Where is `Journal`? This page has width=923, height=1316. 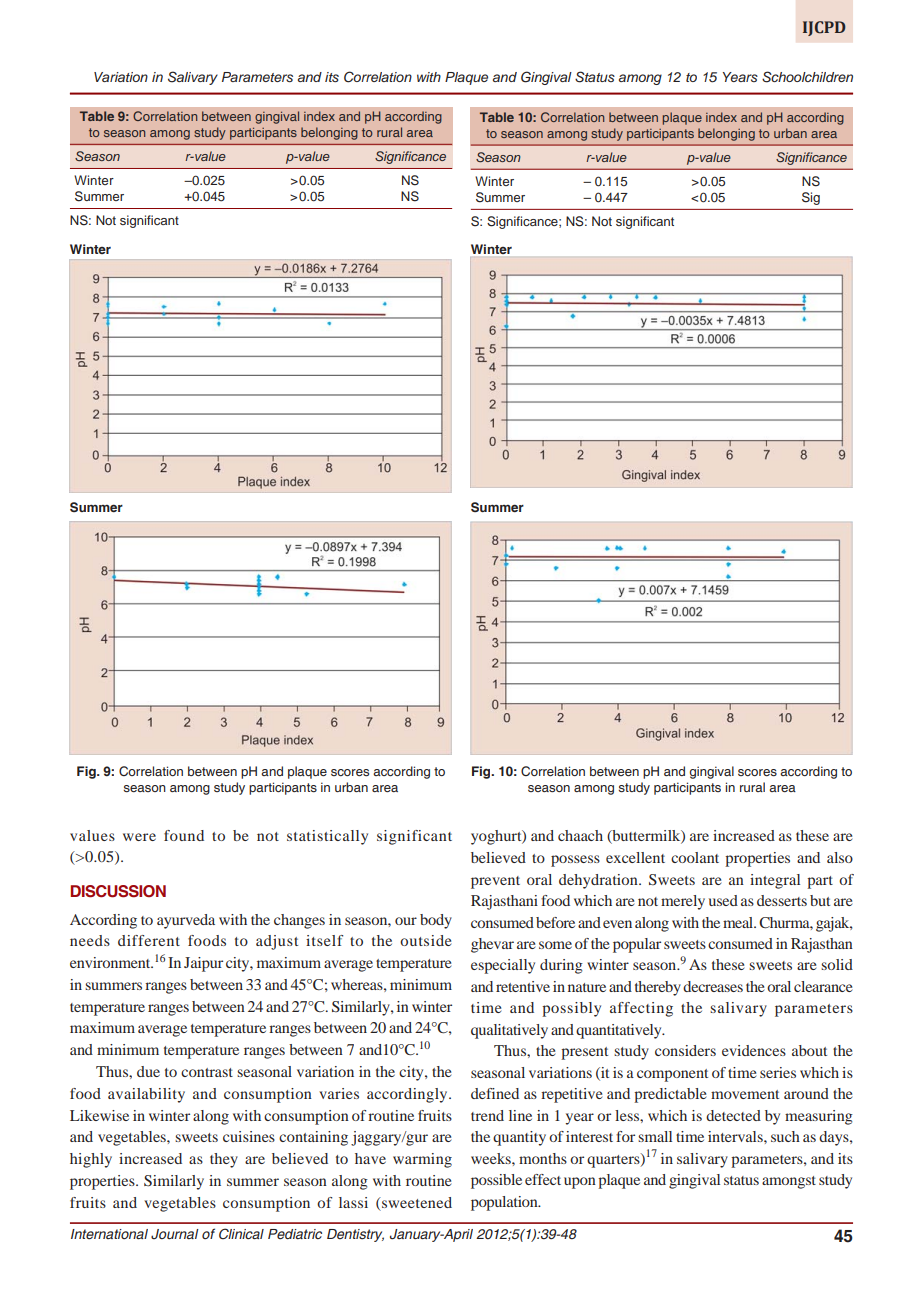
Journal is located at coordinates (175, 1234).
